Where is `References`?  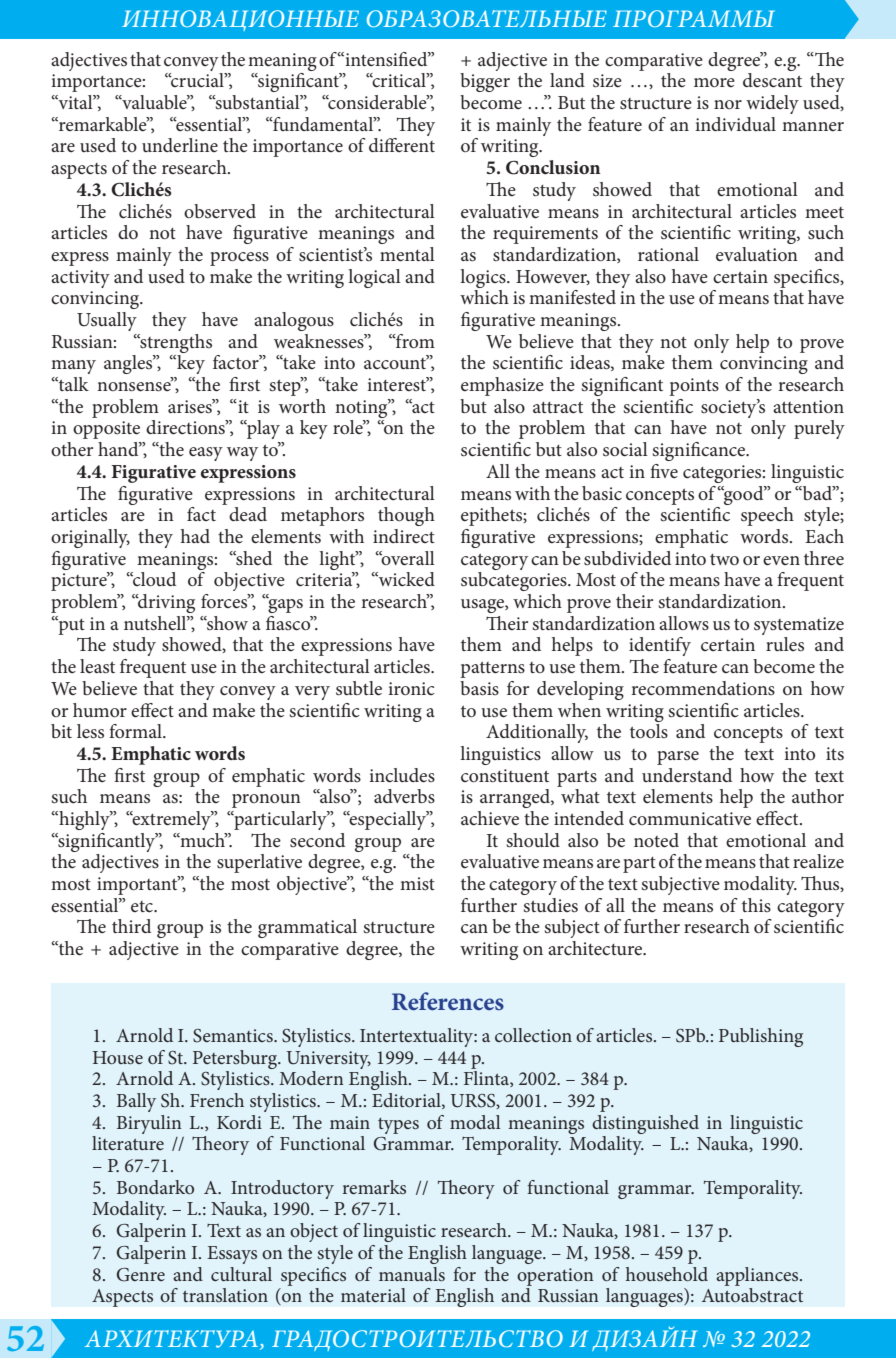 References is located at coordinates (448, 1001).
